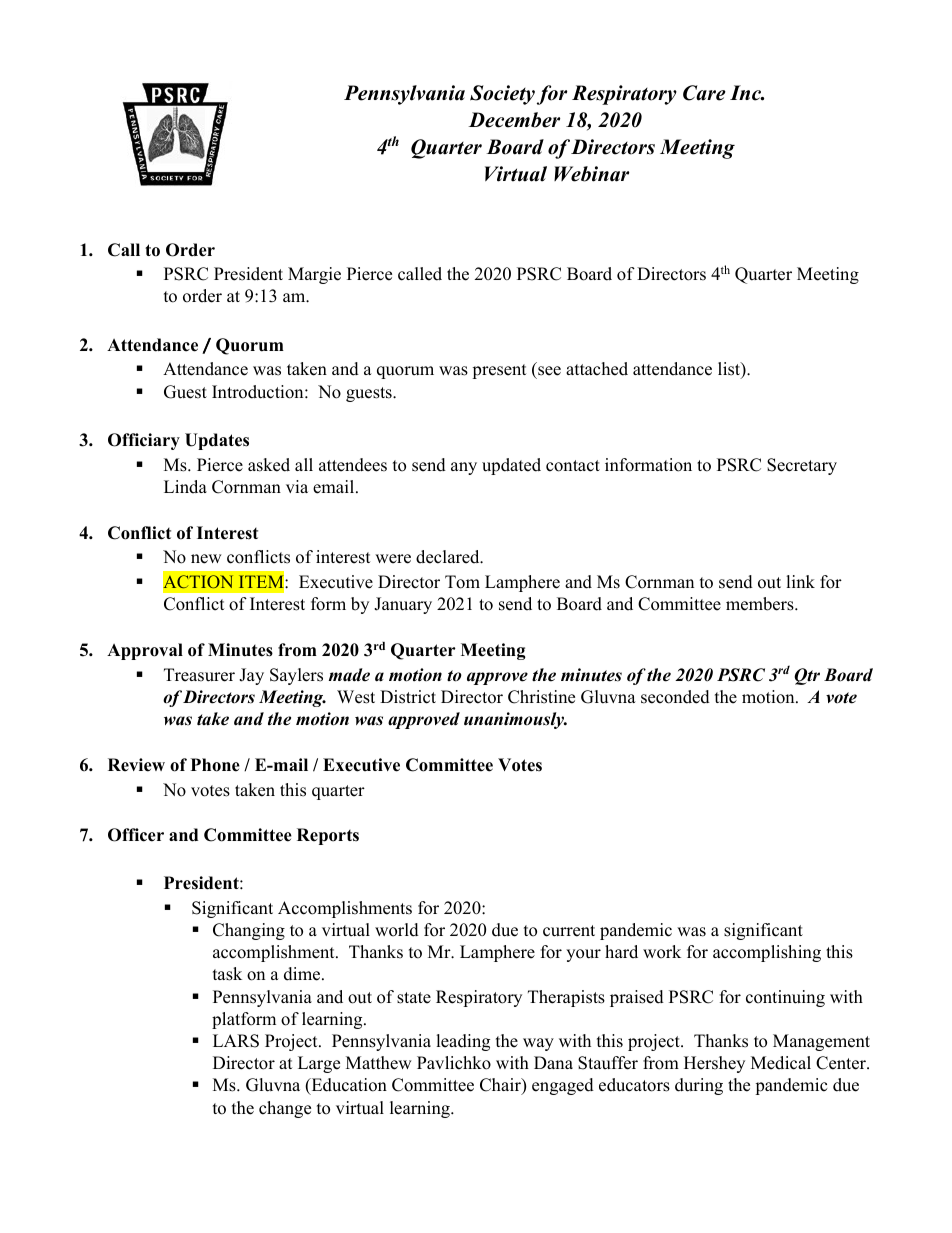  What do you see at coordinates (499, 371) in the page?
I see `present` at bounding box center [499, 371].
